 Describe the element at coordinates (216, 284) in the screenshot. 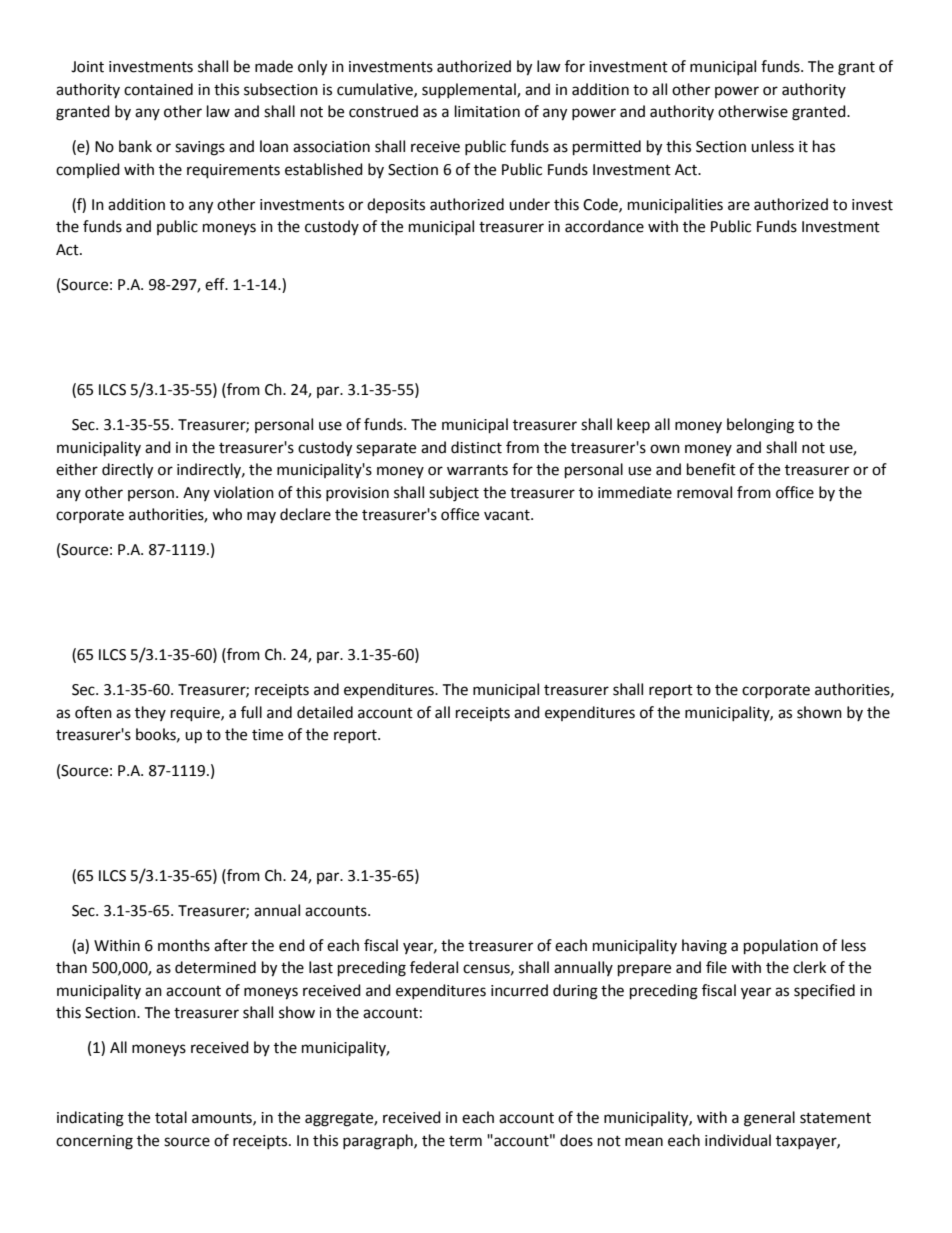

I see `eff` at that location.
